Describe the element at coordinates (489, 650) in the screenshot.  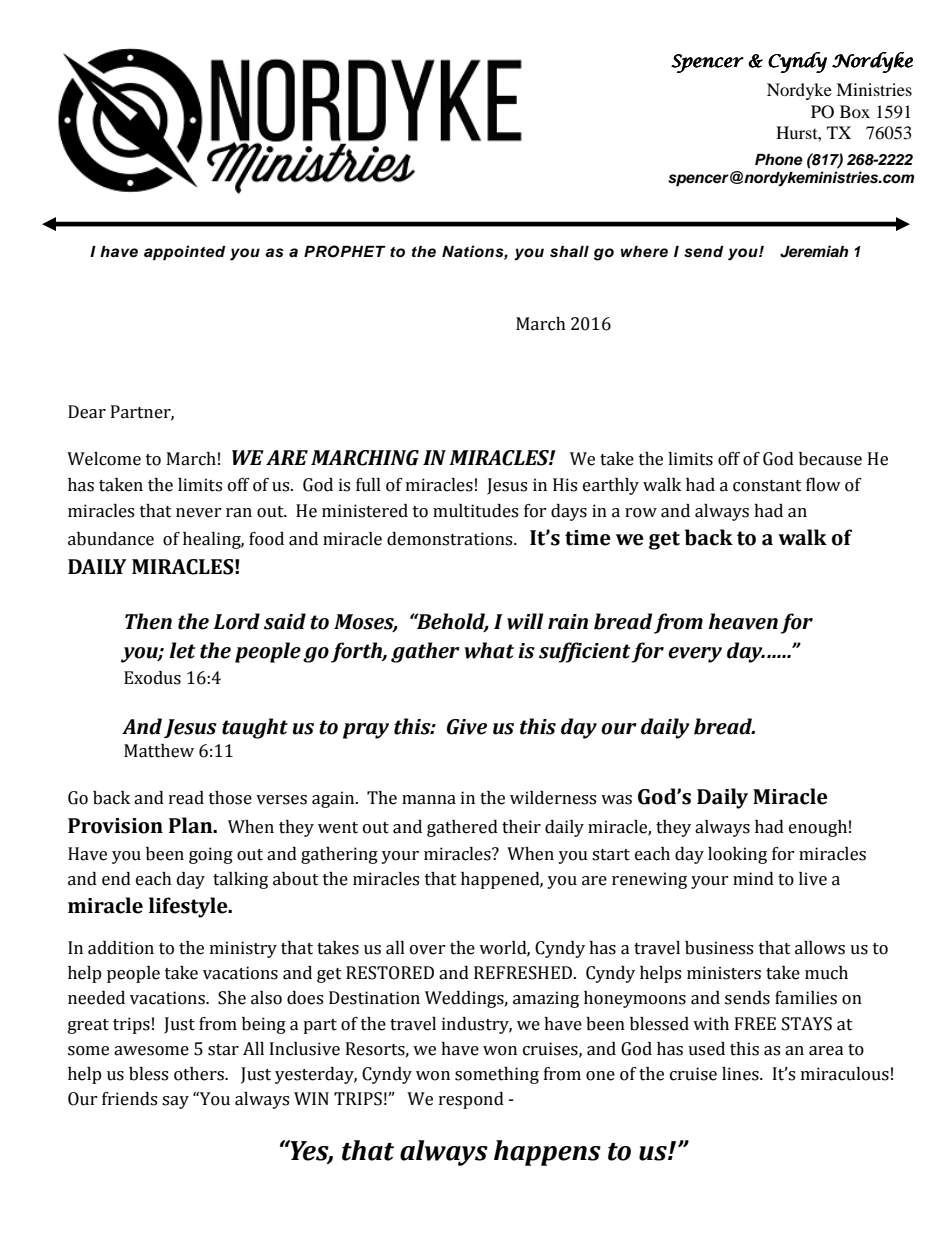
I see `what` at that location.
